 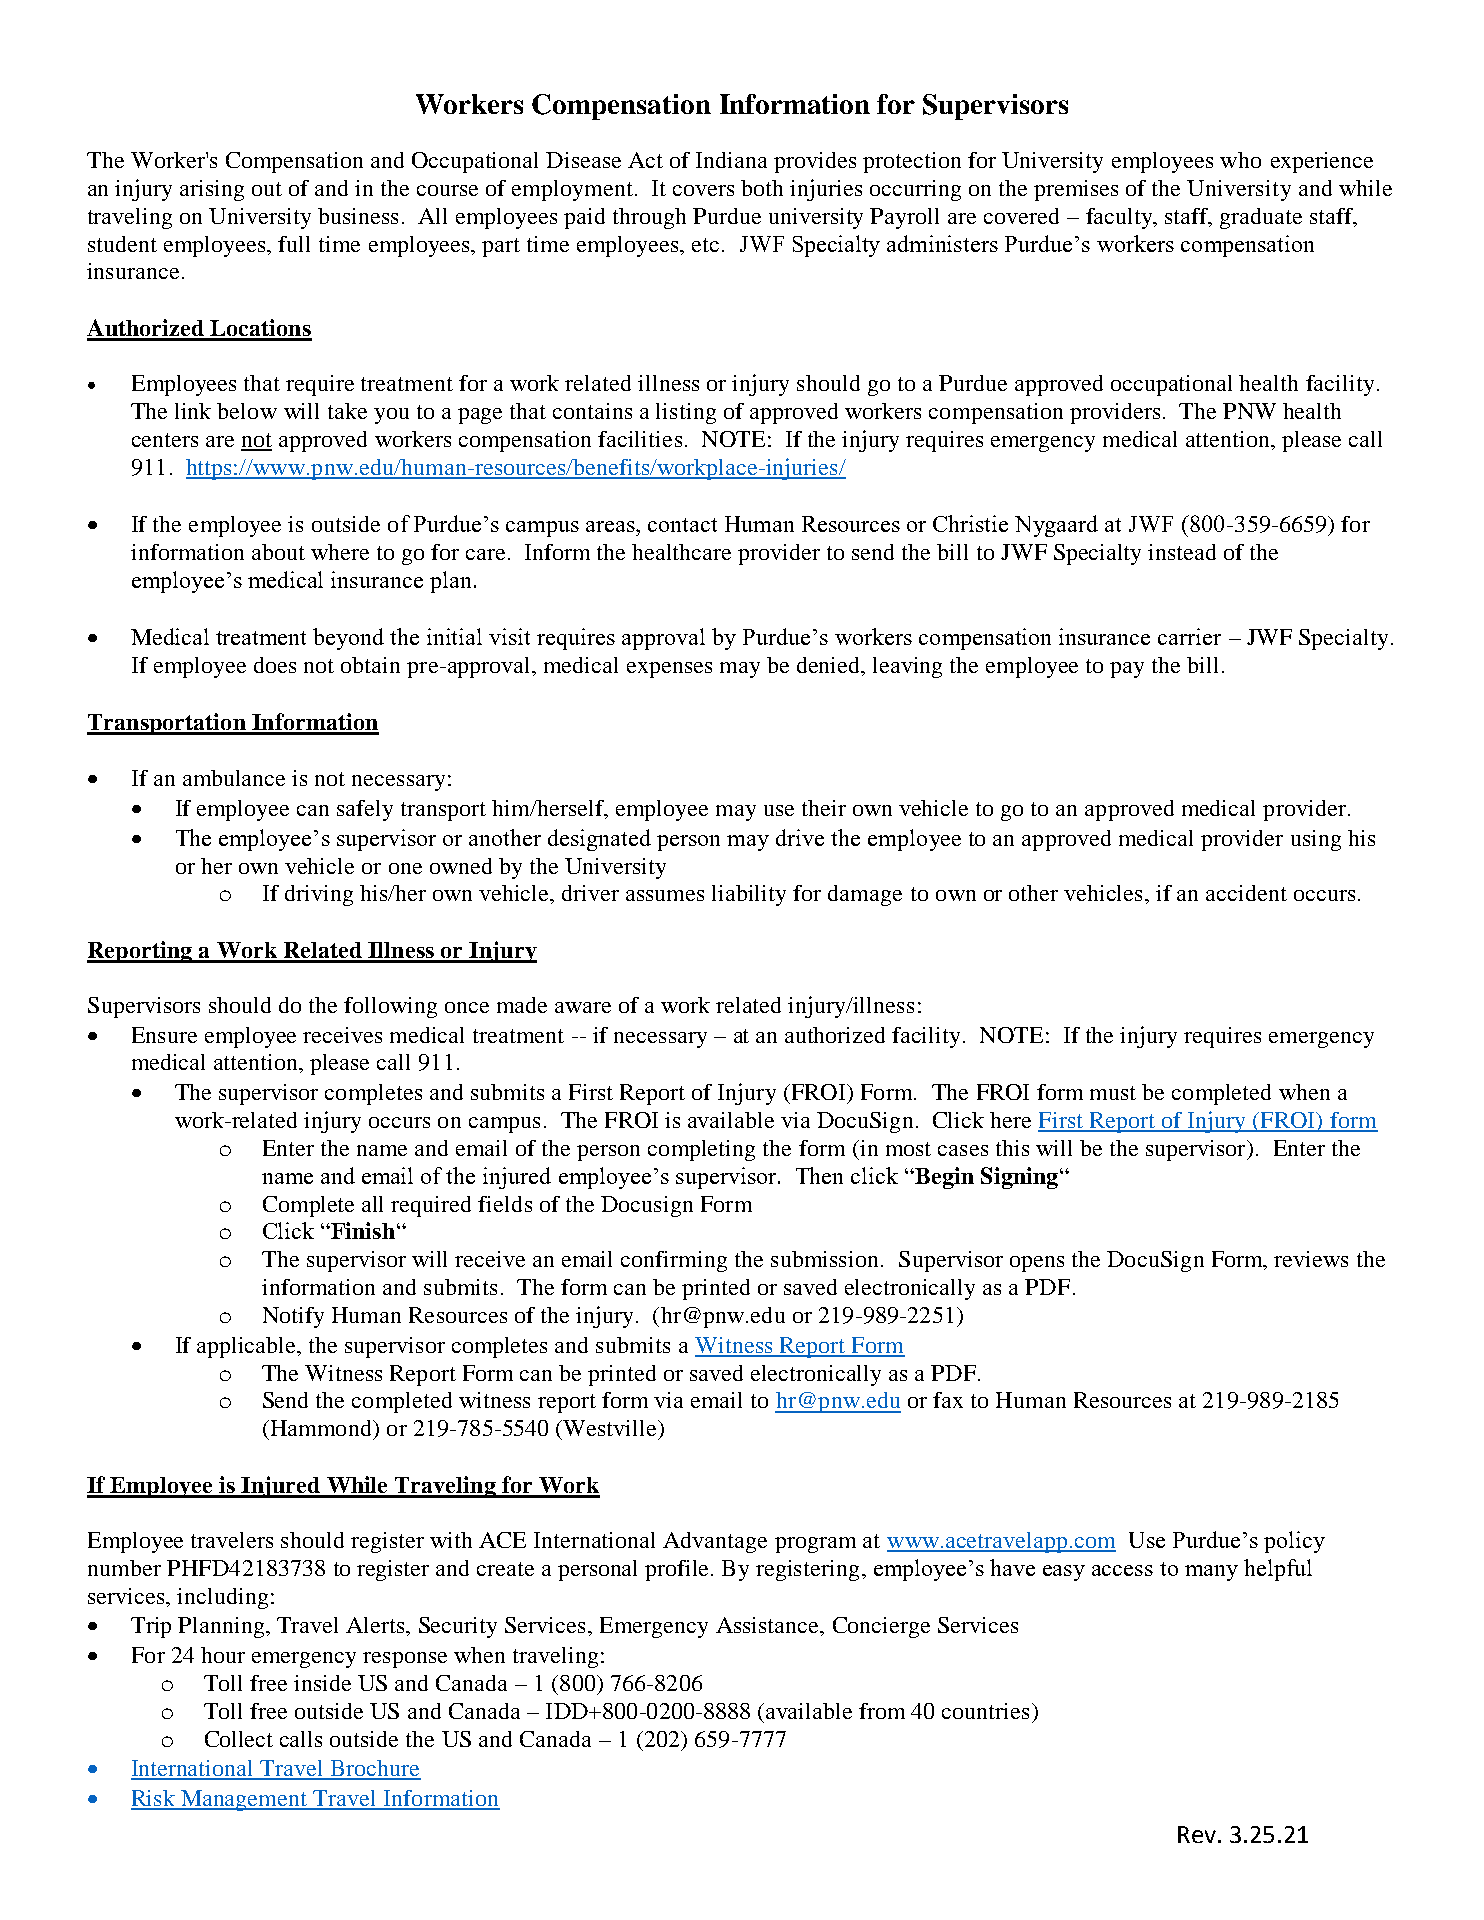 What do you see at coordinates (164, 1035) in the page?
I see `Ensure` at bounding box center [164, 1035].
